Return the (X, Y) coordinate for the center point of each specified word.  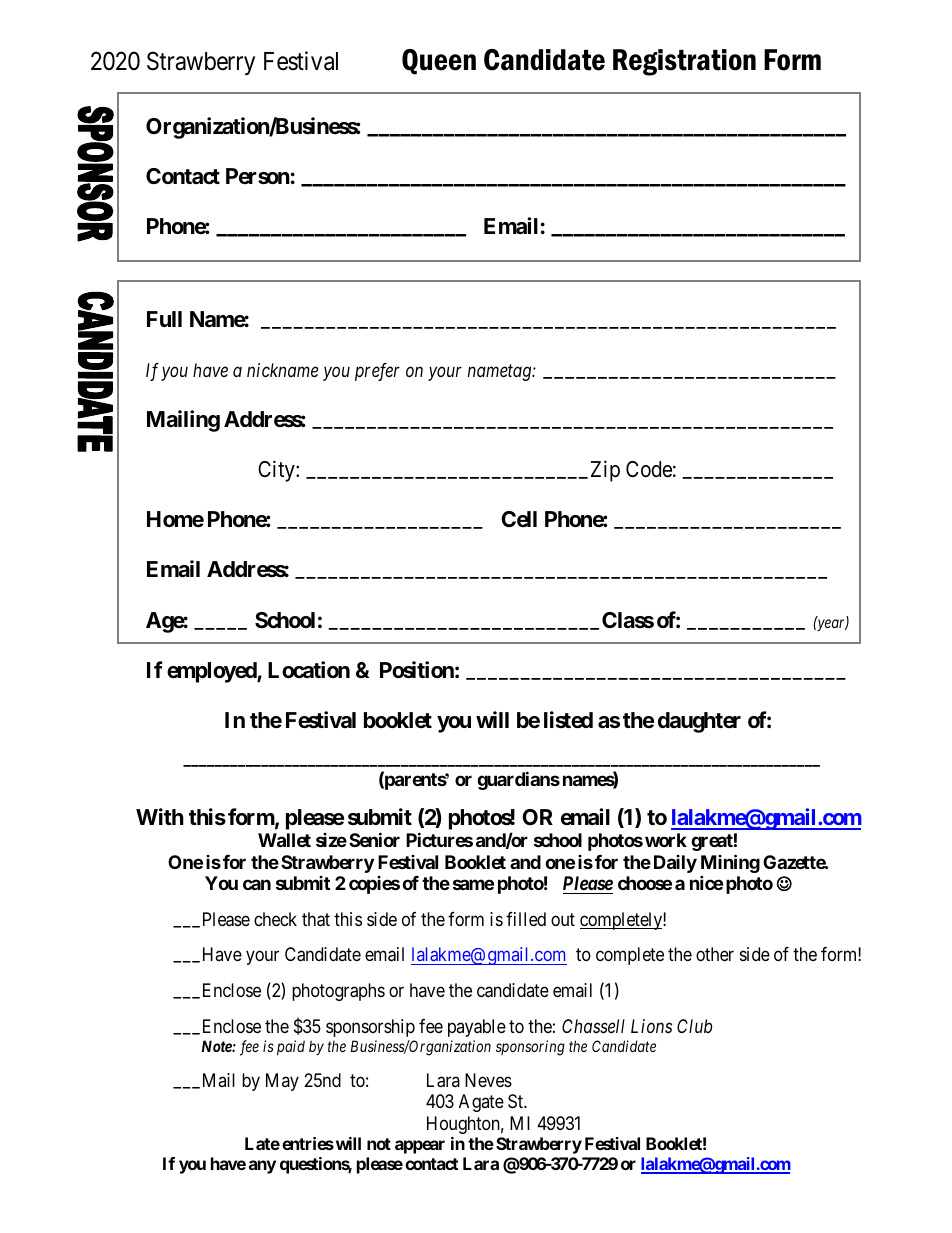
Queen (439, 62)
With (160, 816)
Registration (684, 62)
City (277, 471)
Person (258, 176)
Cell (519, 519)
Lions (651, 1026)
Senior (374, 839)
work (666, 840)
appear (420, 1147)
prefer (377, 372)
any (262, 1167)
